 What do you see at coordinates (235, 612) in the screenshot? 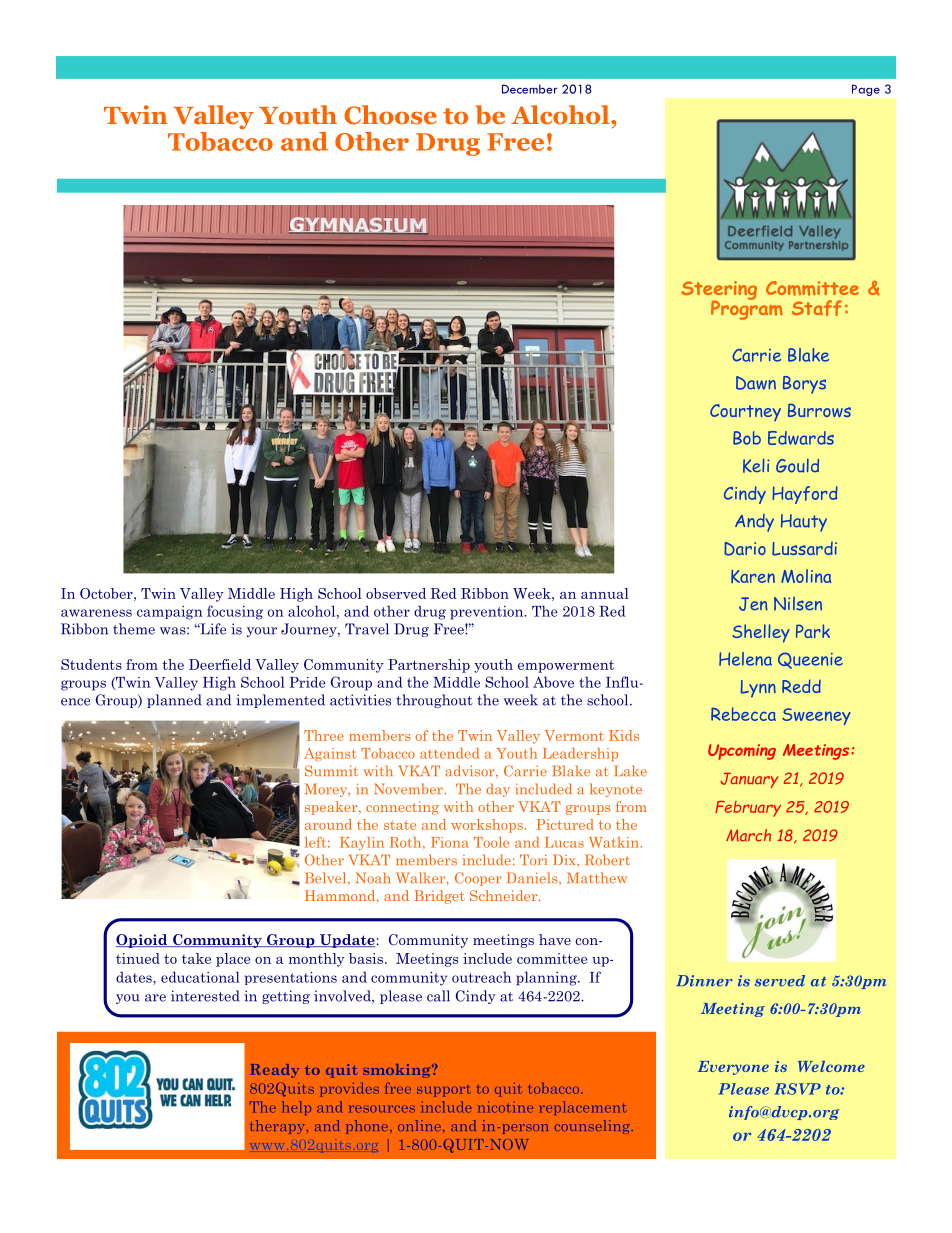
I see `focusing` at bounding box center [235, 612].
